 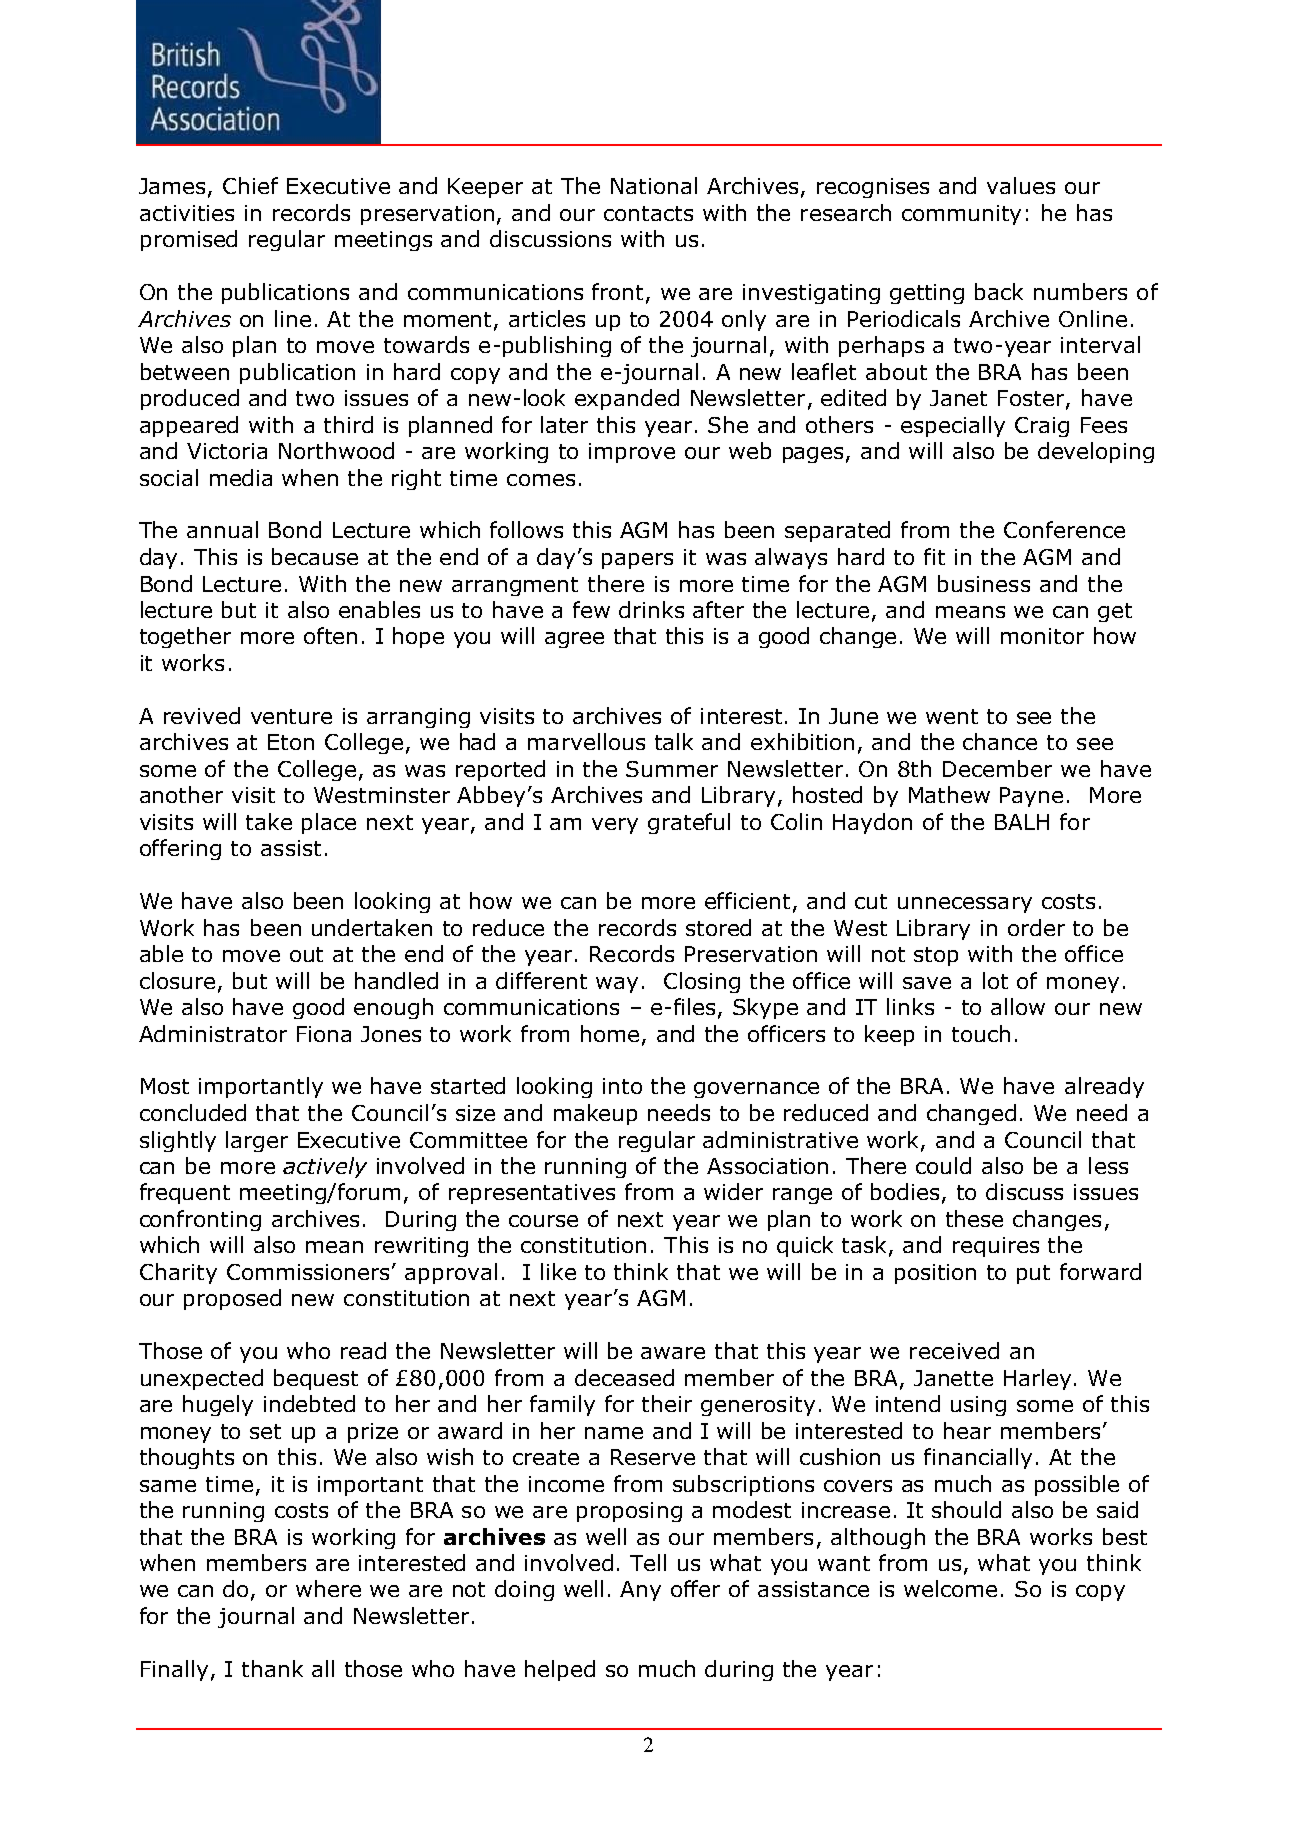 What do you see at coordinates (250, 185) in the image?
I see `Chief` at bounding box center [250, 185].
